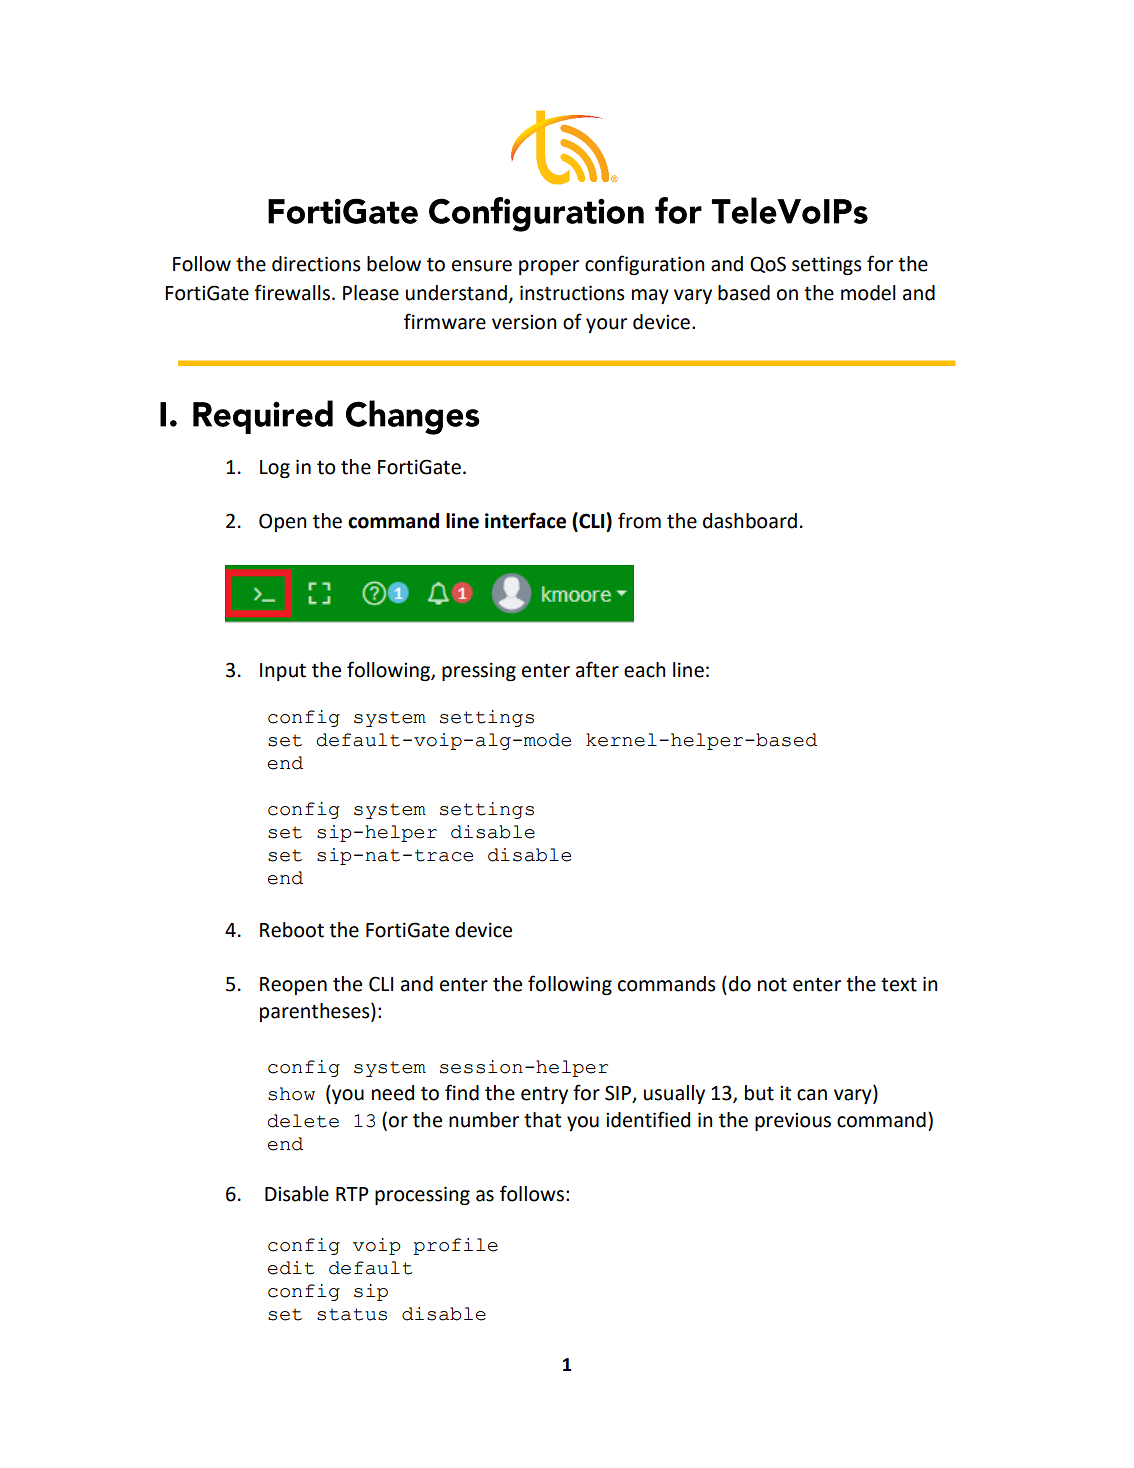 This screenshot has width=1134, height=1468. I want to click on profile, so click(455, 1246).
